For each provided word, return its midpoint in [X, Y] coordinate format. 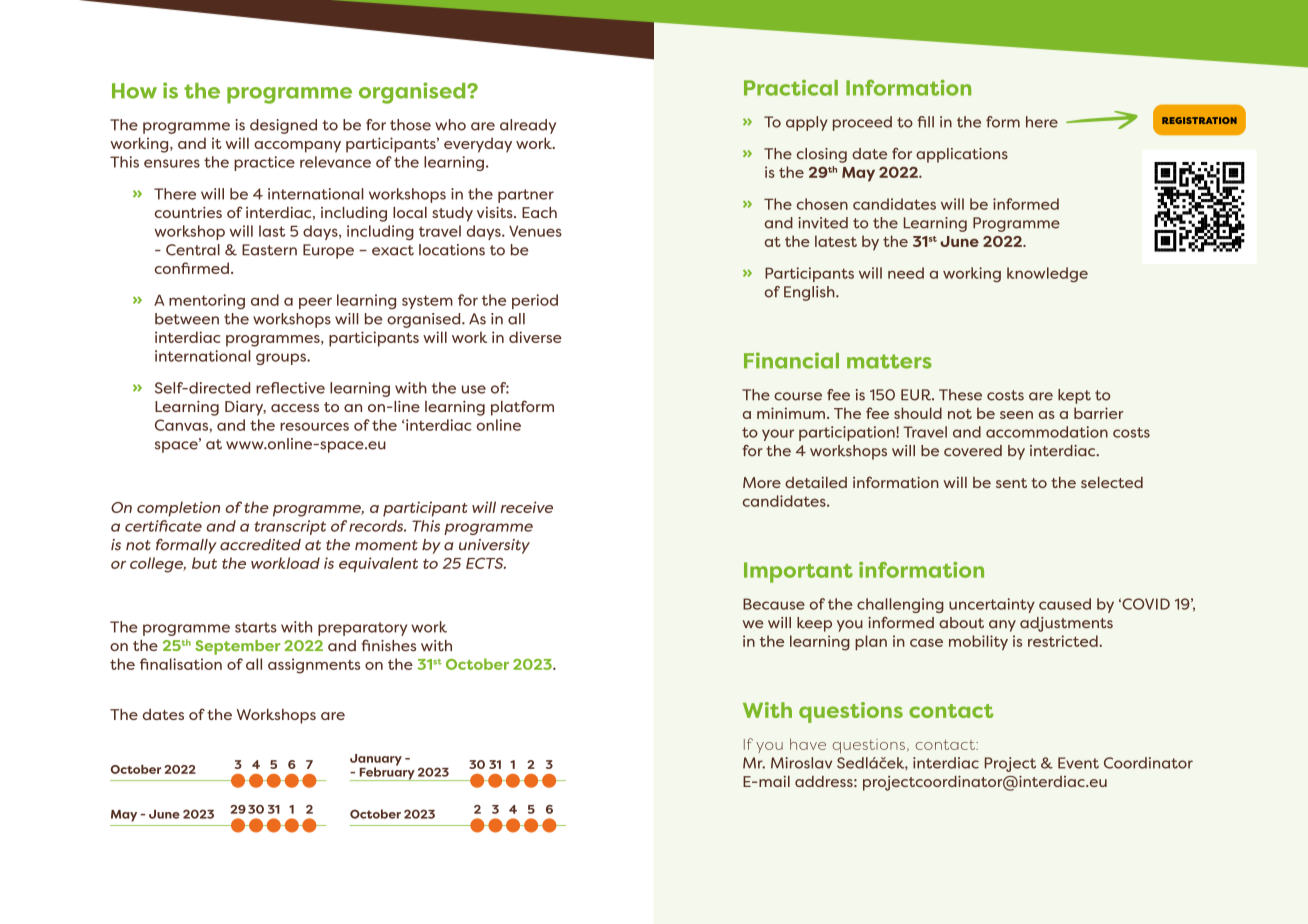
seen [1016, 415]
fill [925, 122]
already [528, 126]
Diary [245, 408]
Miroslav [801, 763]
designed [283, 126]
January [376, 761]
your [778, 435]
